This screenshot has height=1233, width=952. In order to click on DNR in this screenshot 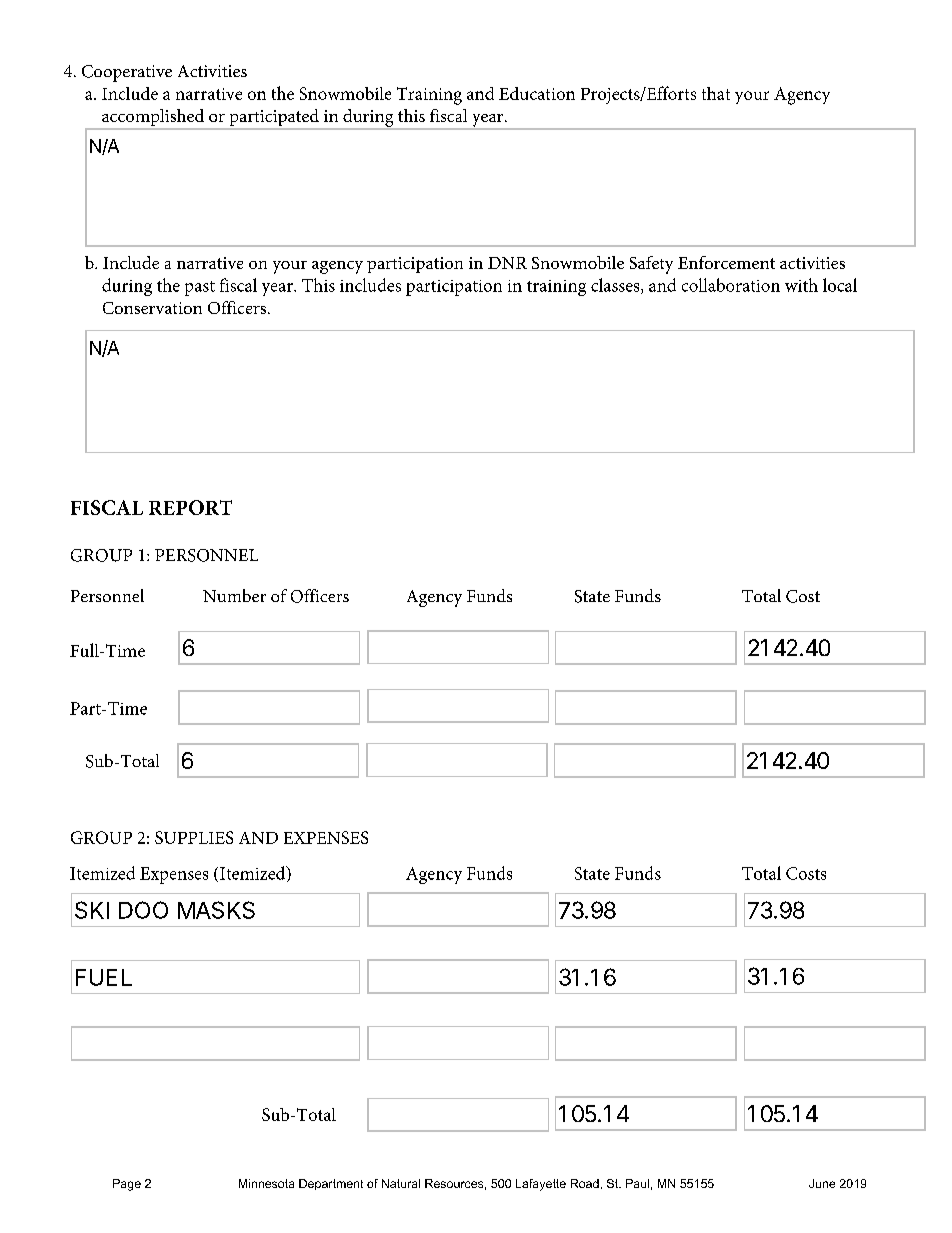, I will do `click(507, 263)`.
